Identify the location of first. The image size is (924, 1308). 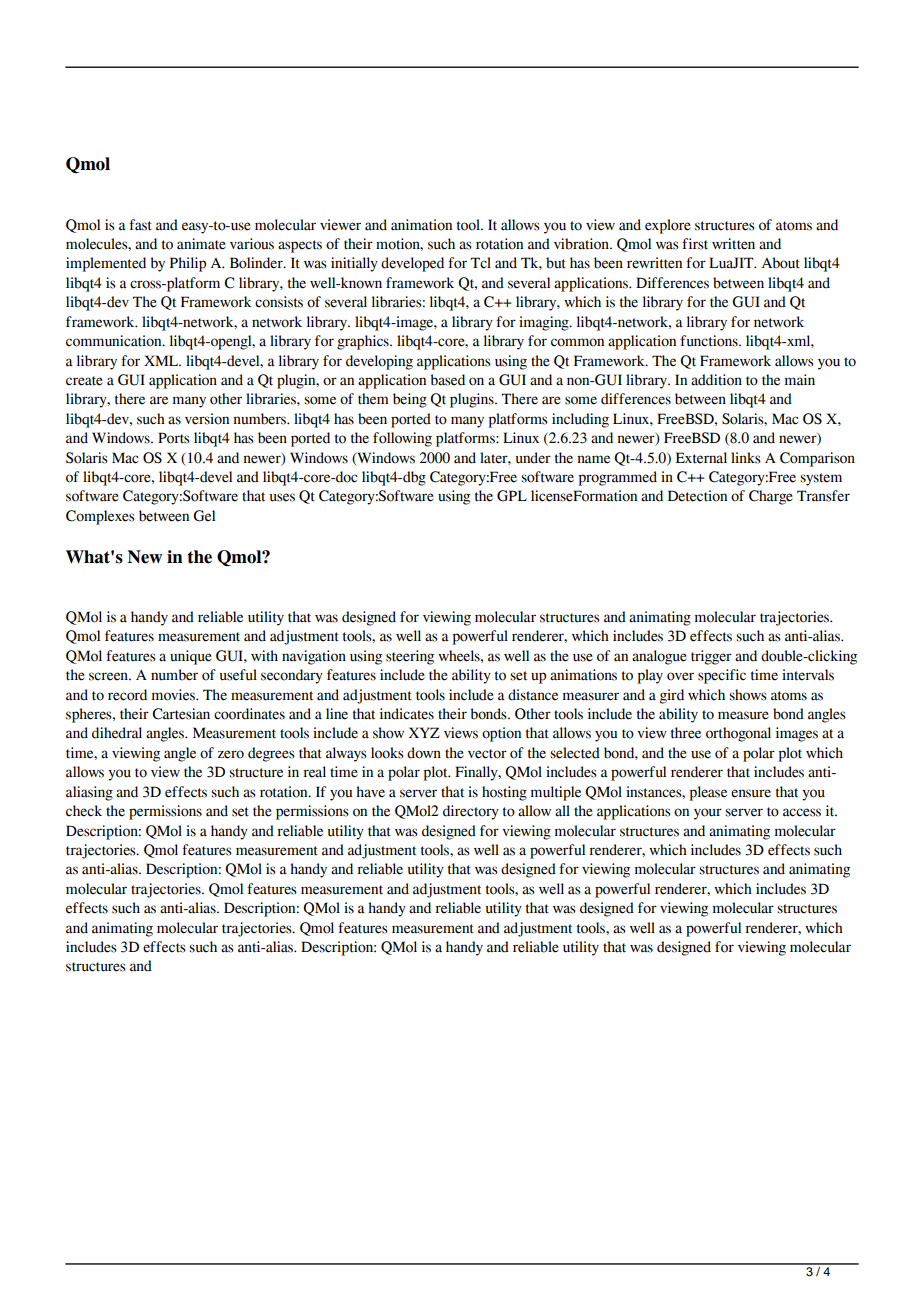
(695, 244).
